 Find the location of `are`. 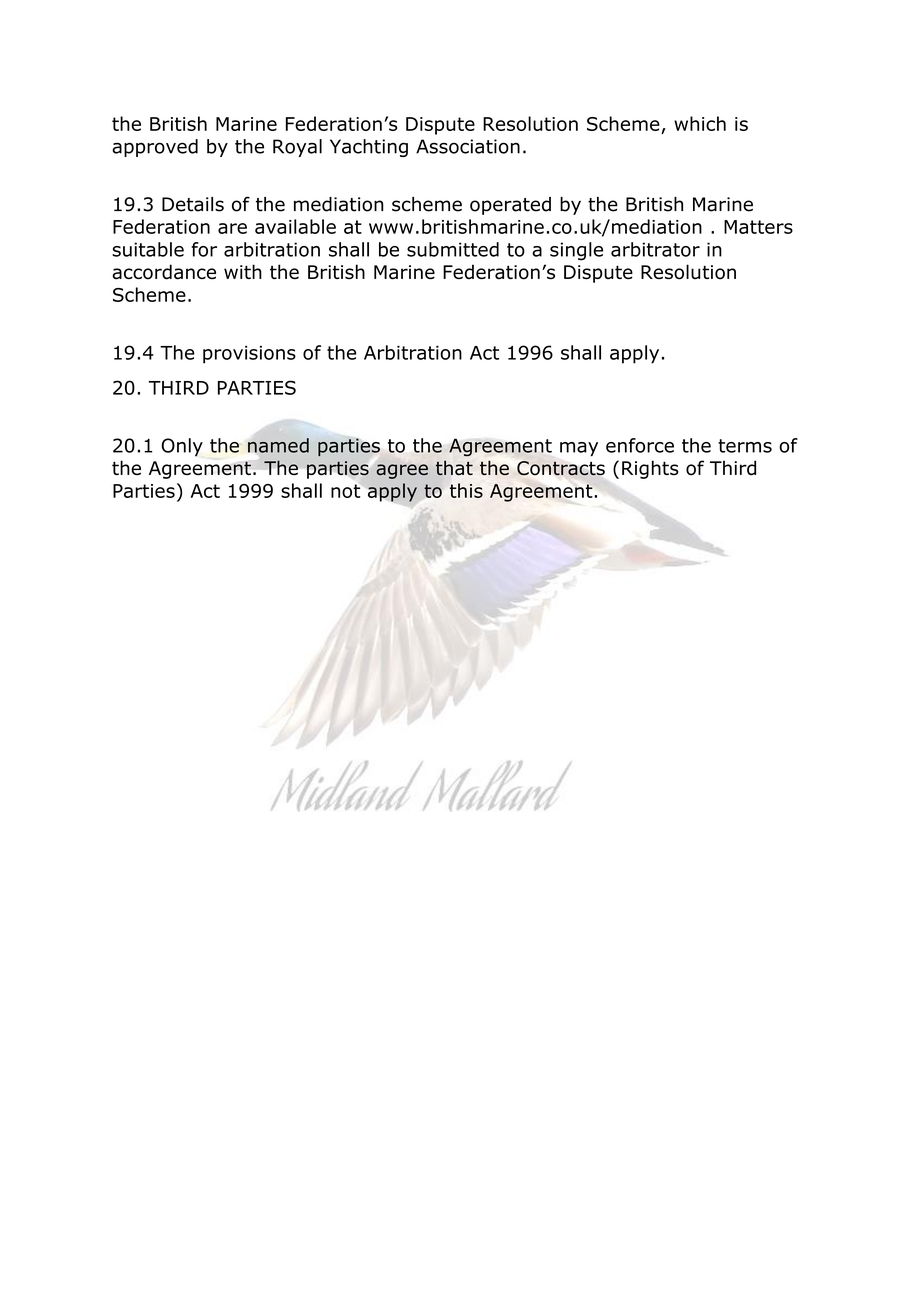

are is located at coordinates (232, 228).
